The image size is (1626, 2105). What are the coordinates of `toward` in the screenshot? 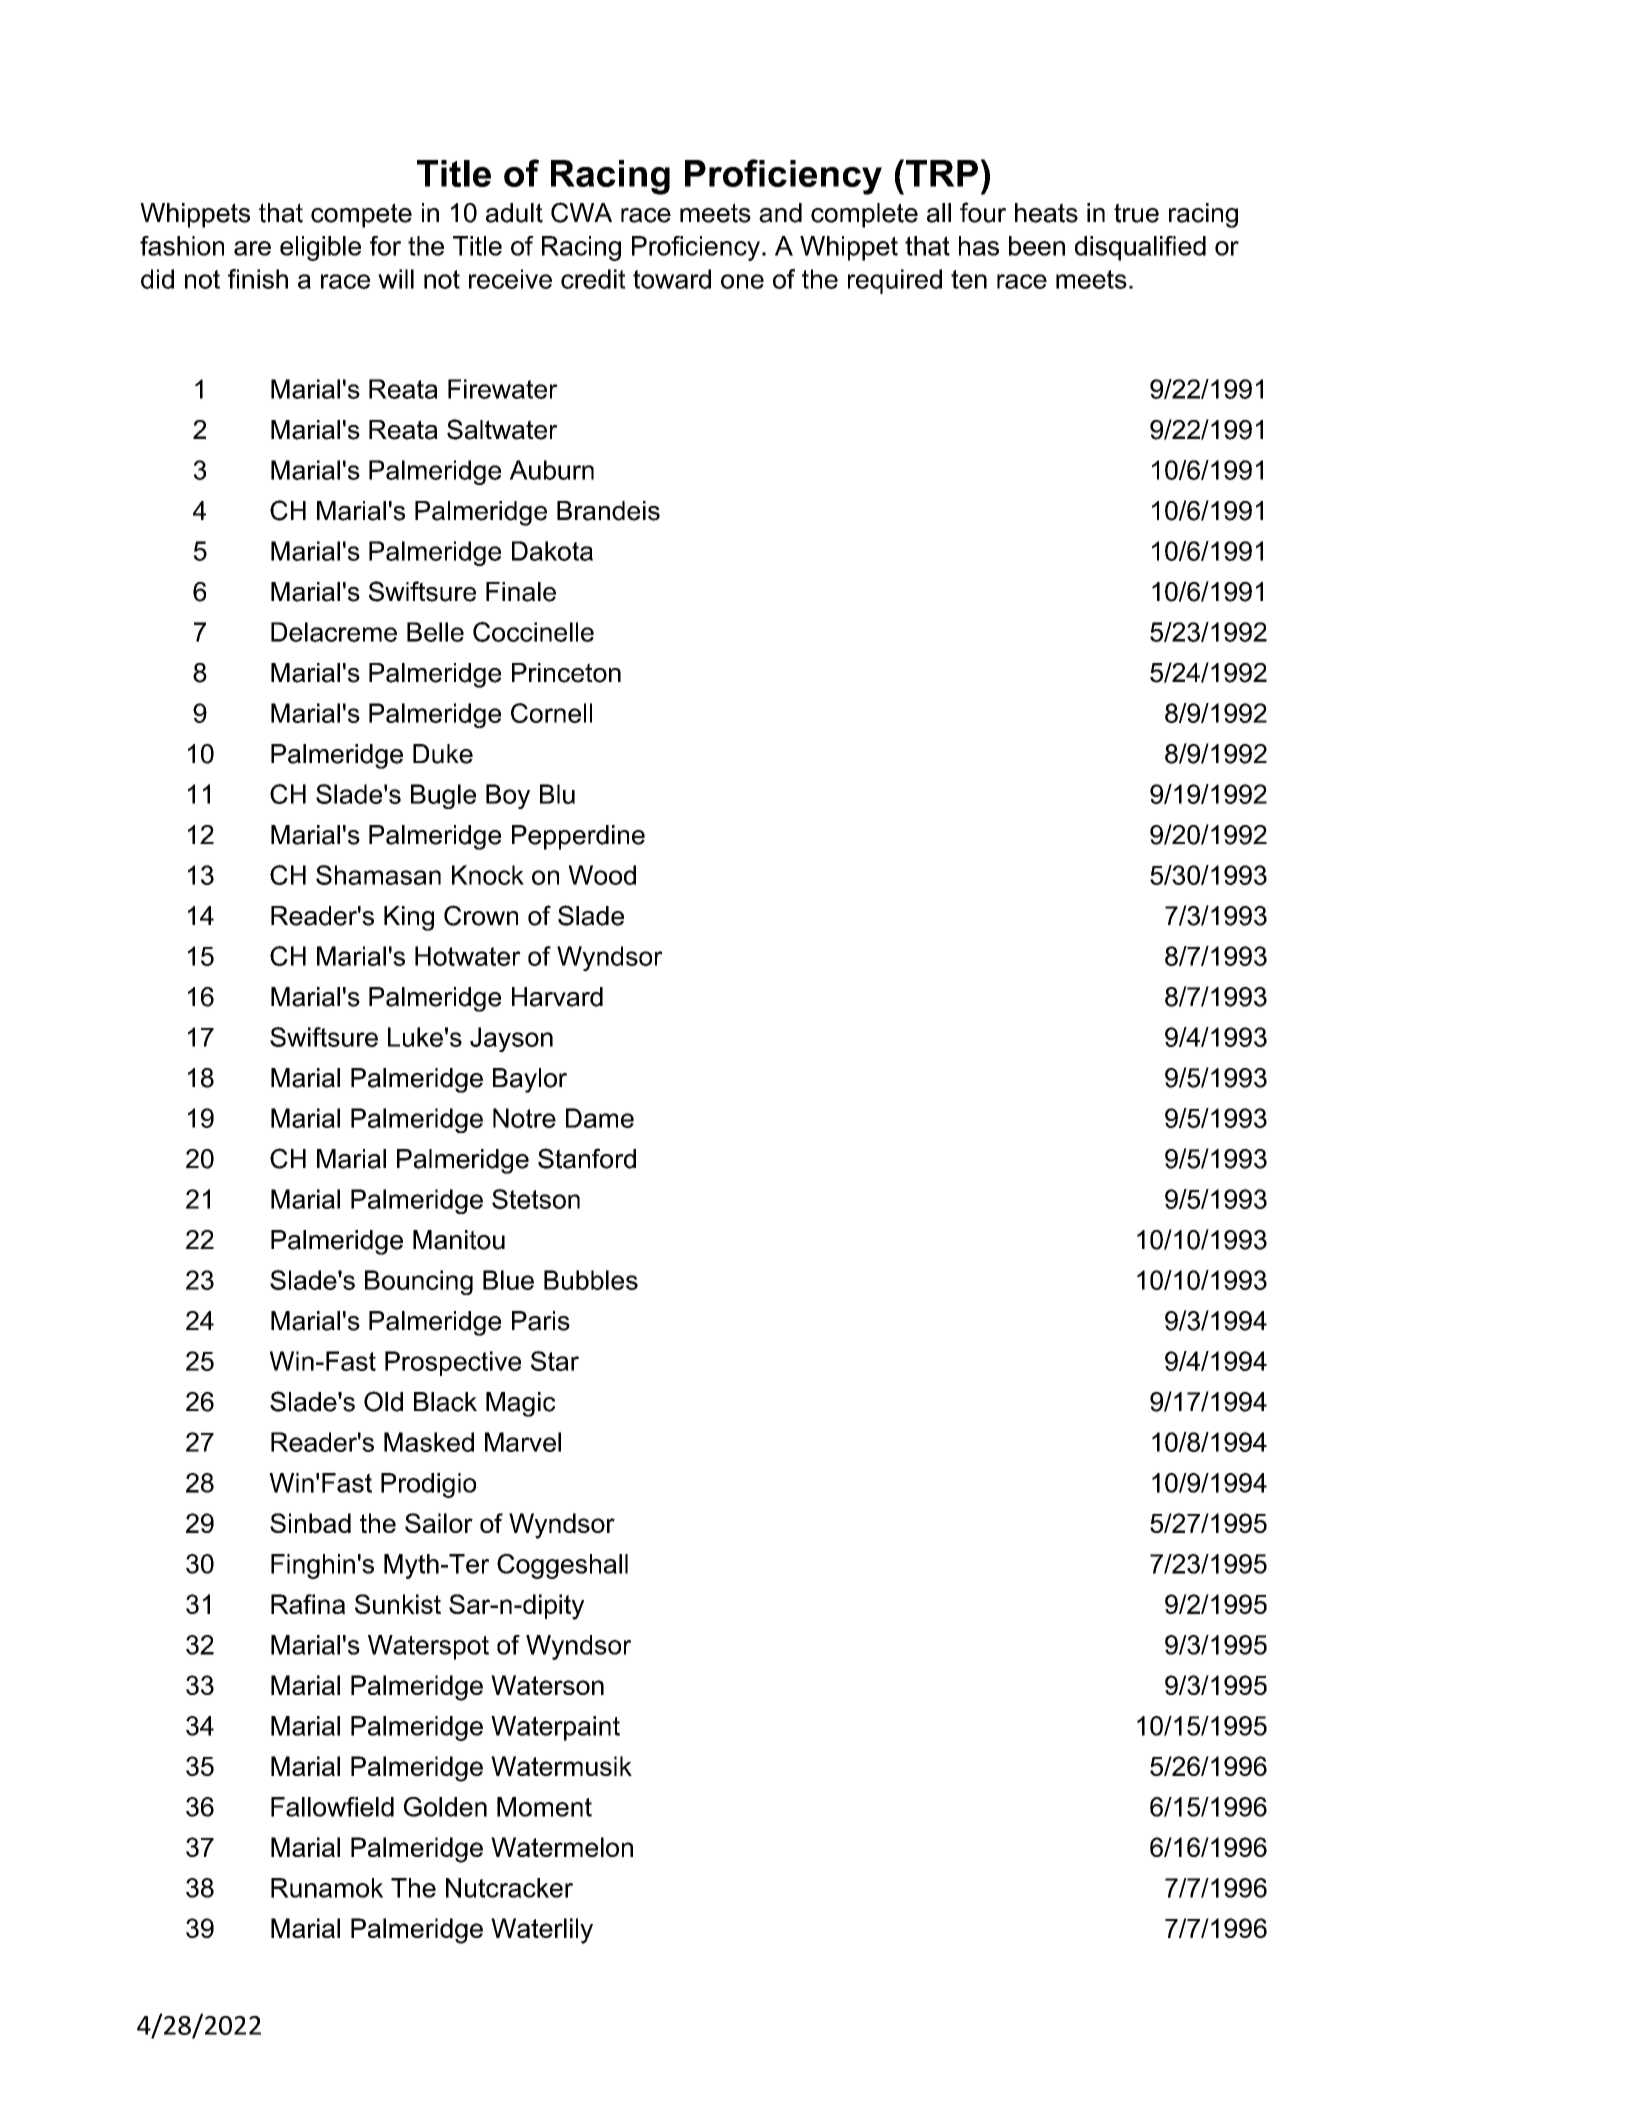 It's located at (672, 279).
